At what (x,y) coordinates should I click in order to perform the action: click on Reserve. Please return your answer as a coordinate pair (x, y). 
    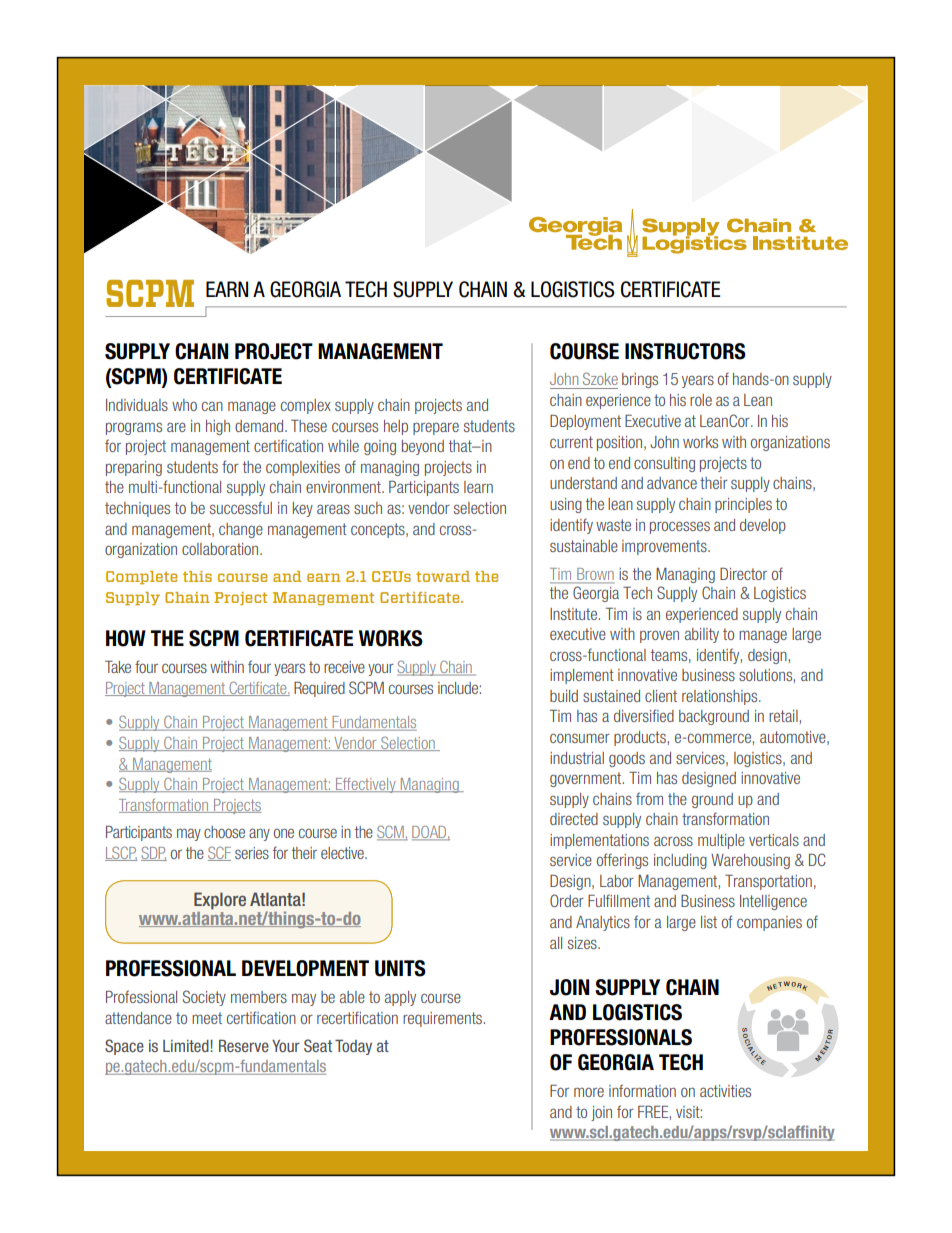
    Looking at the image, I should click on (244, 1046).
